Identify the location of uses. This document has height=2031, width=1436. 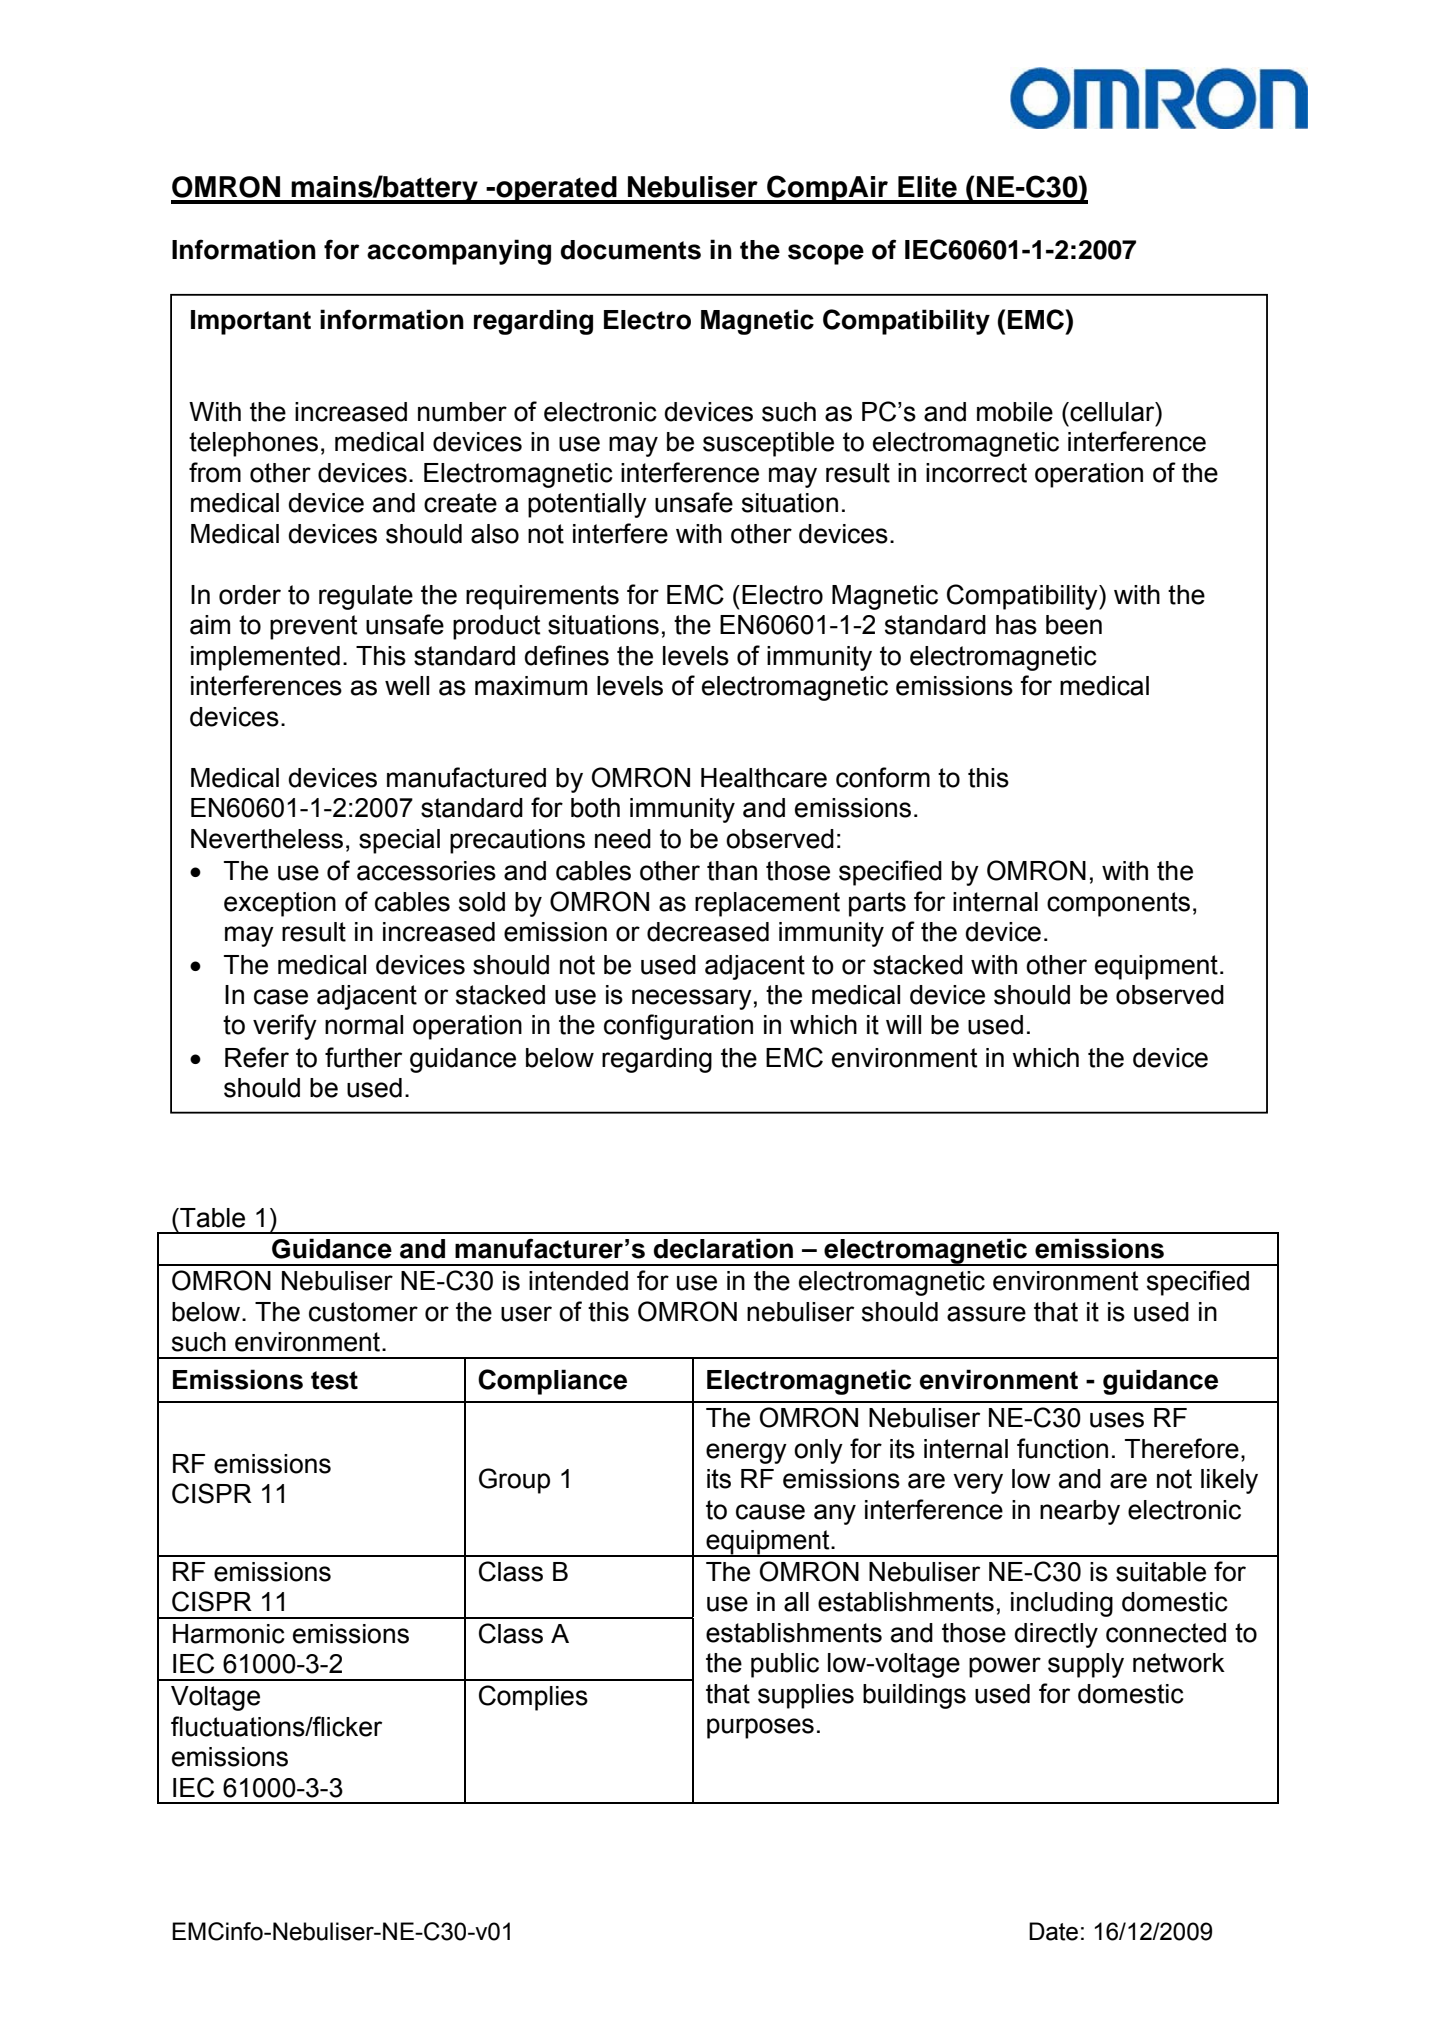
(1117, 1420).
